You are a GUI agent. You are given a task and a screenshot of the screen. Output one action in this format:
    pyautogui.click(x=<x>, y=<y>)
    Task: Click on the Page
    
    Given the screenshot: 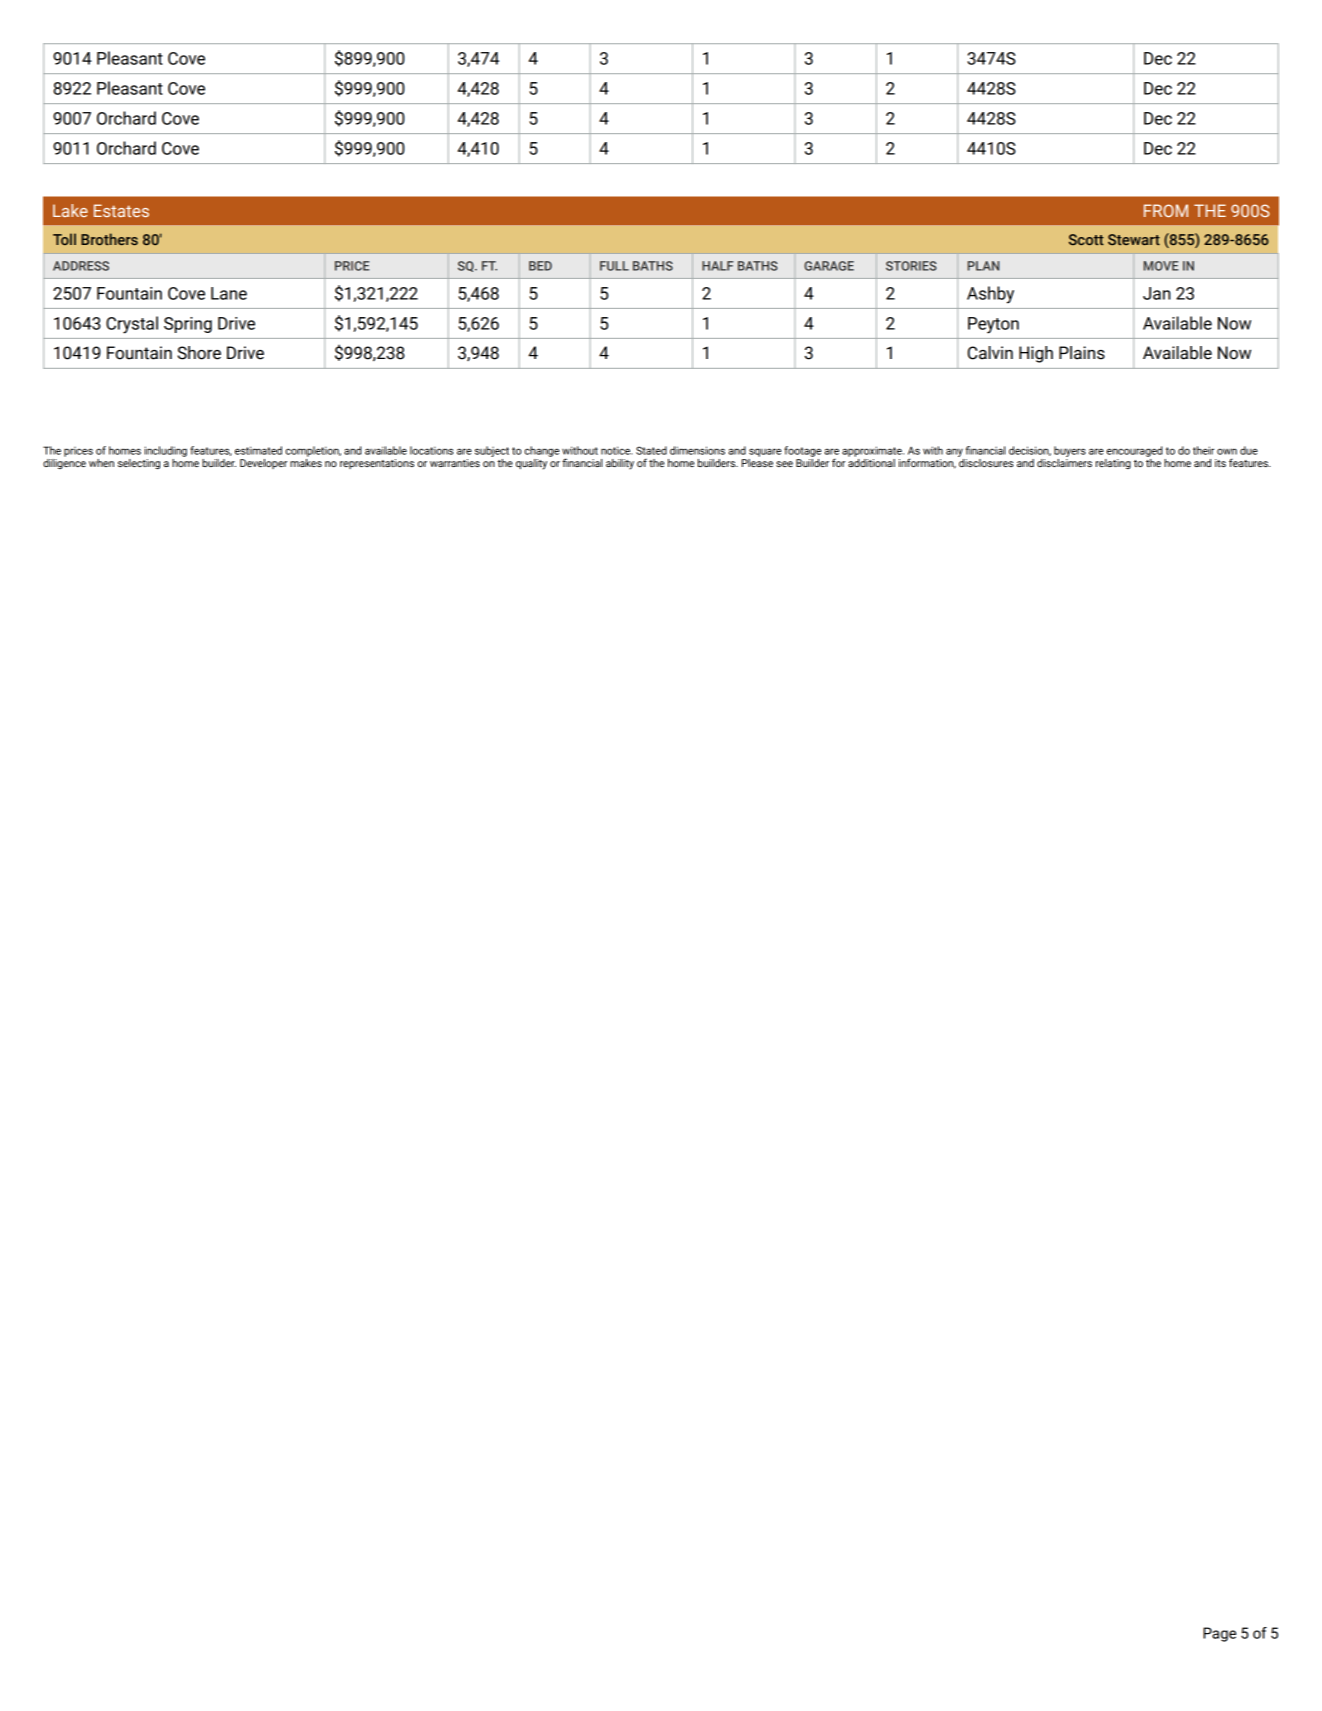 What is the action you would take?
    pyautogui.click(x=1219, y=1634)
